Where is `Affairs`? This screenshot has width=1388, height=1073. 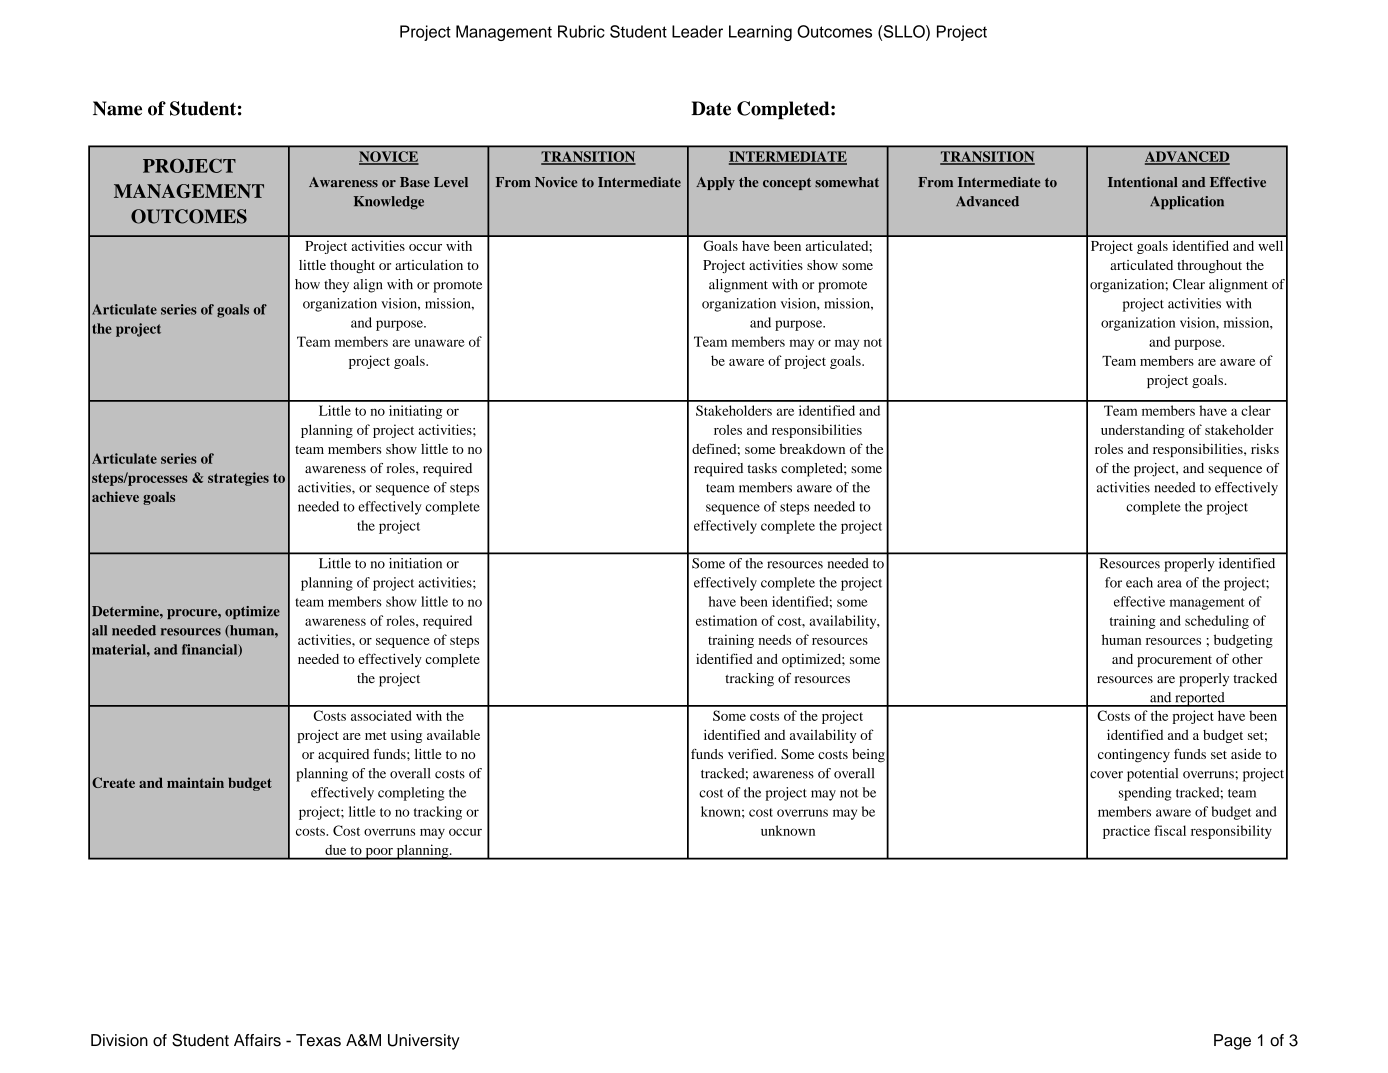
Affairs is located at coordinates (257, 1040).
